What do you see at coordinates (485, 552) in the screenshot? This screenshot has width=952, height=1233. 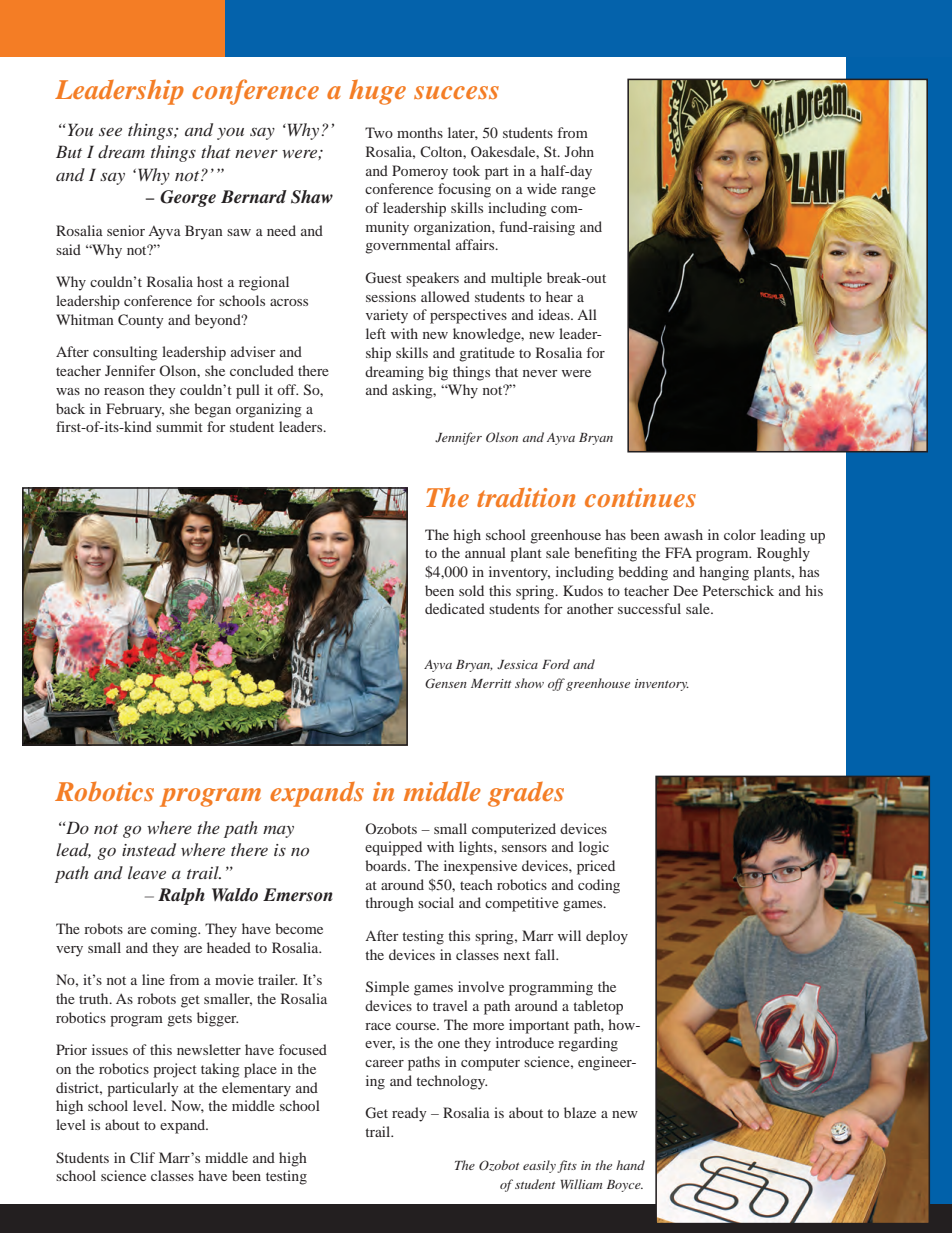 I see `annual` at bounding box center [485, 552].
